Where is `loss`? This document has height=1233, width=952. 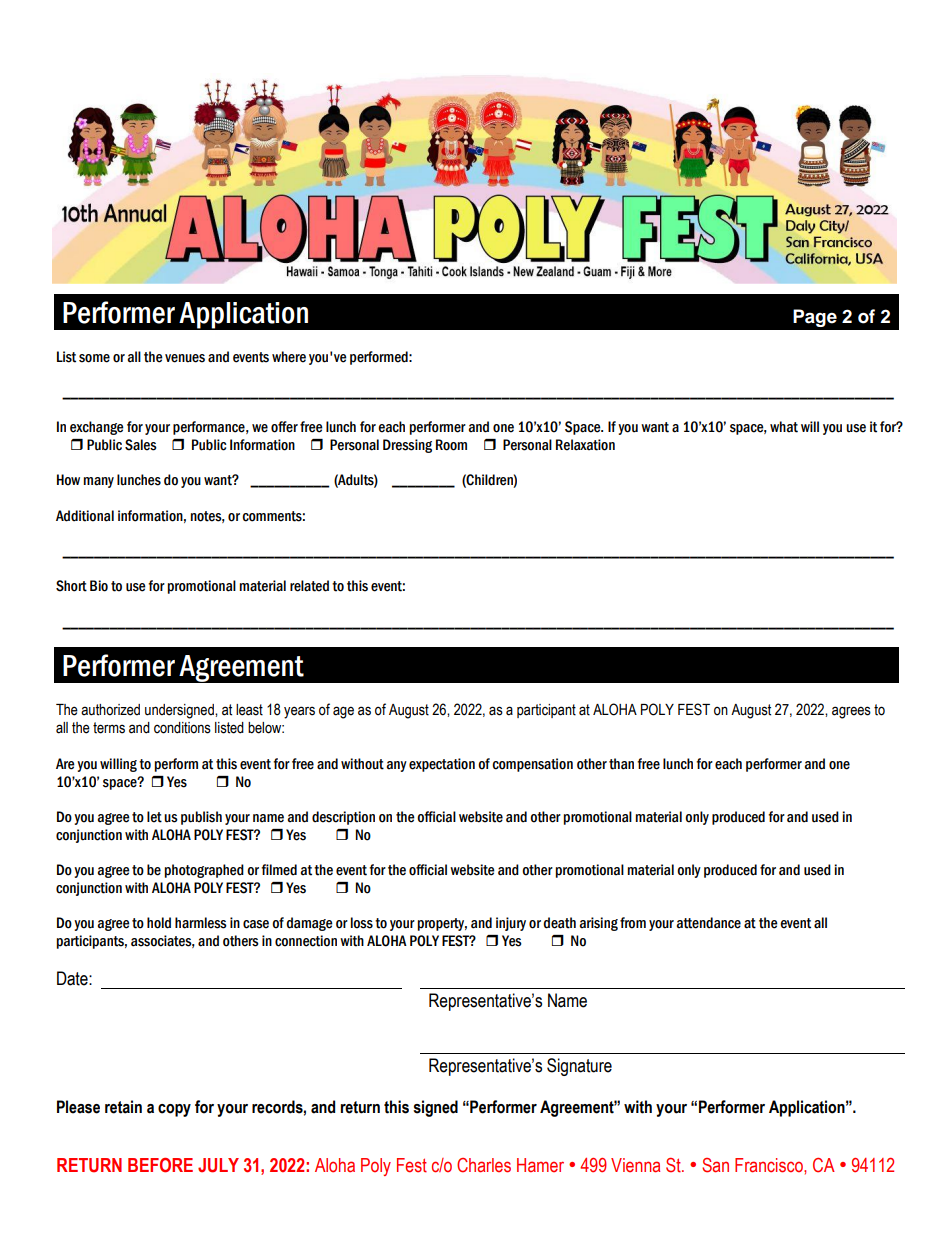 loss is located at coordinates (362, 923).
